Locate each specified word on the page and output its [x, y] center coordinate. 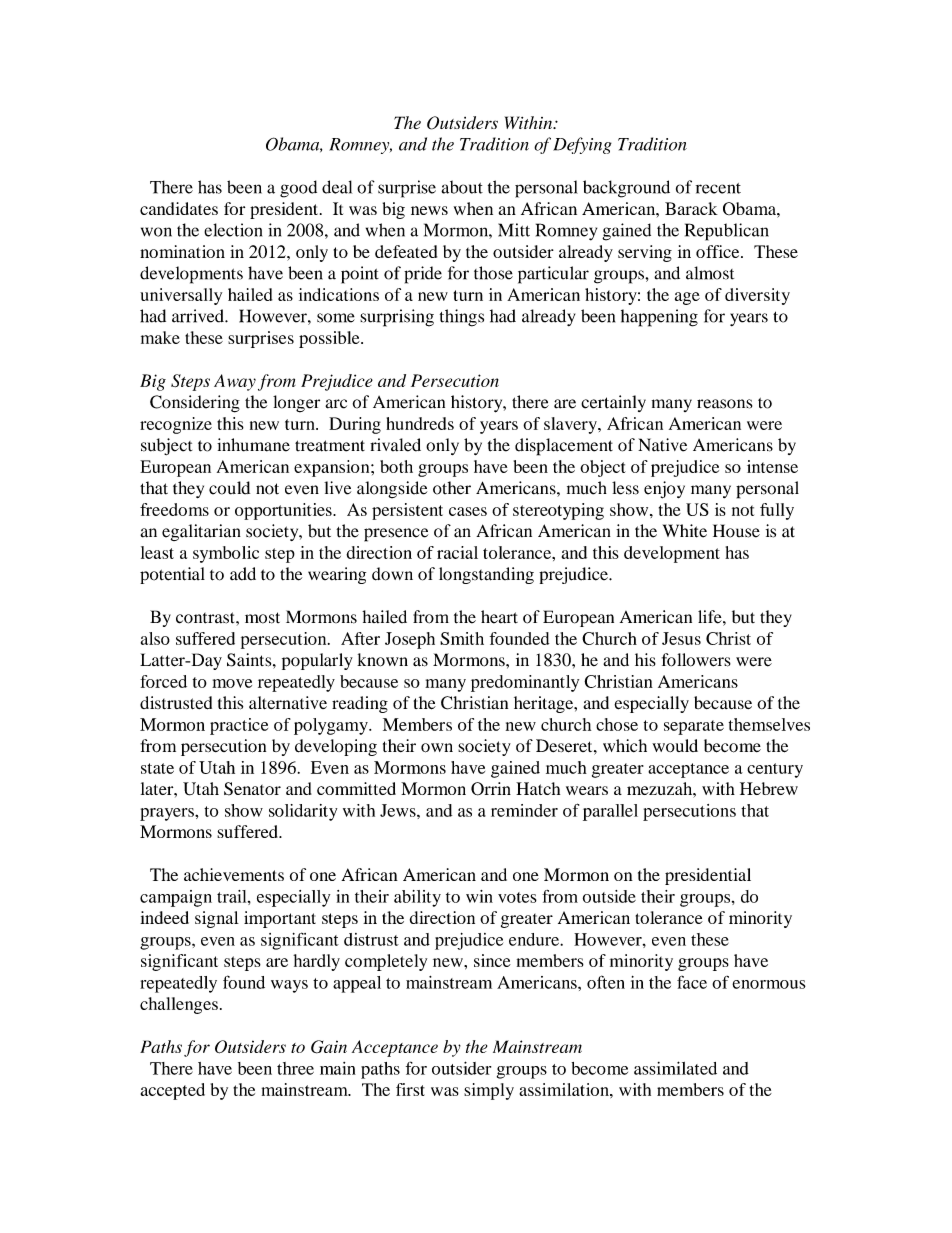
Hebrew [769, 788]
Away [235, 382]
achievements [234, 874]
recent [718, 188]
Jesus [681, 638]
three [295, 1068]
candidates [179, 208]
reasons [724, 404]
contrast [206, 618]
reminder [524, 810]
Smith [462, 638]
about [462, 187]
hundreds [420, 423]
